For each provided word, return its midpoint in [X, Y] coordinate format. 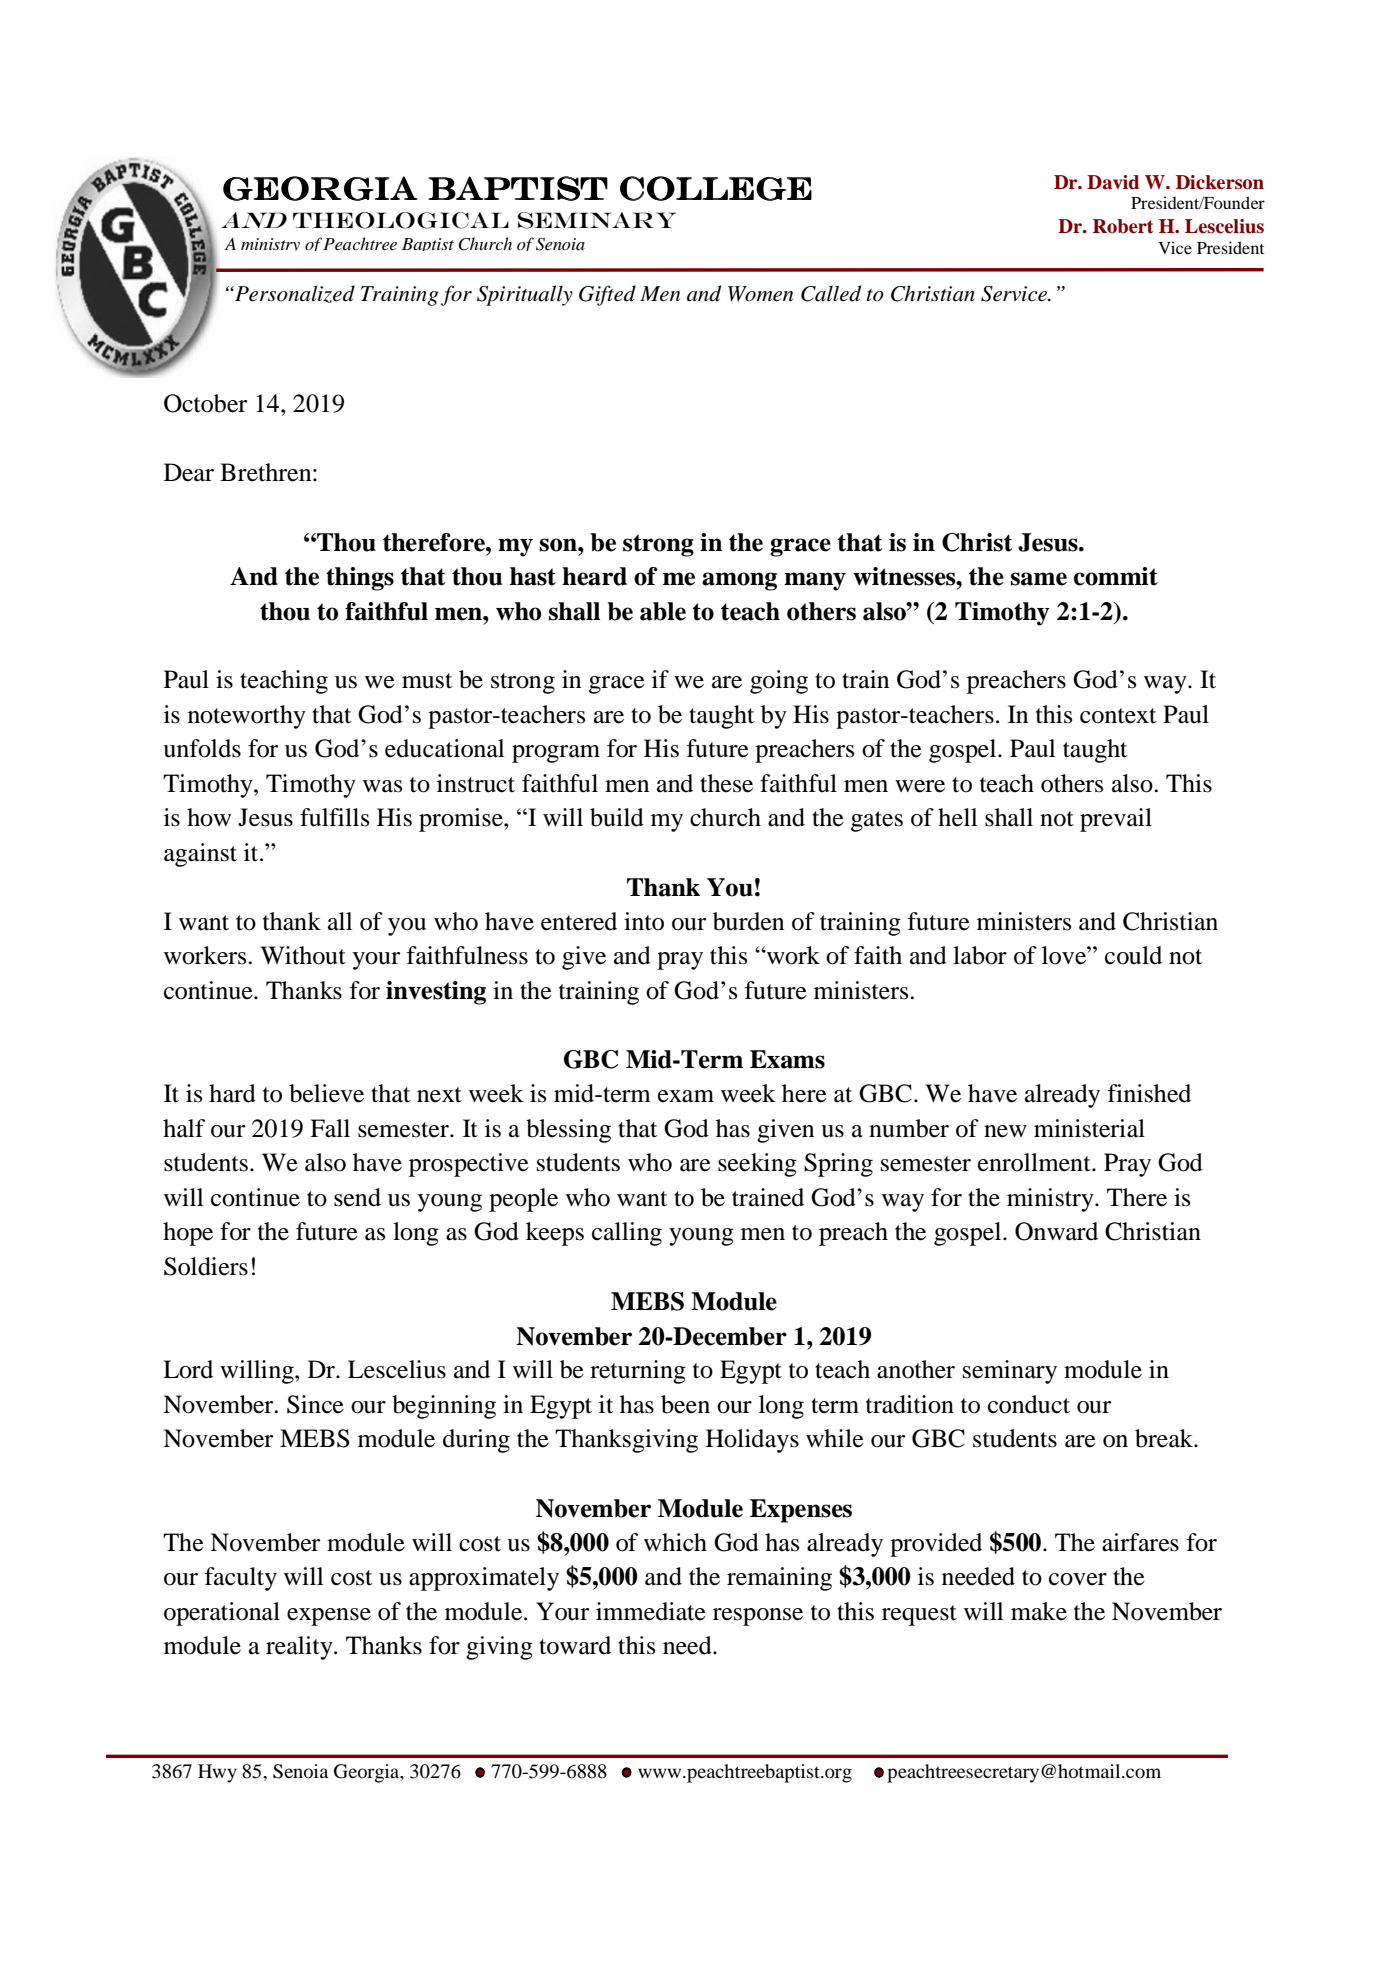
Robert [1123, 226]
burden [748, 921]
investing [436, 993]
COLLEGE [716, 188]
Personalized [294, 294]
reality [300, 1648]
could [1133, 955]
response [758, 1617]
